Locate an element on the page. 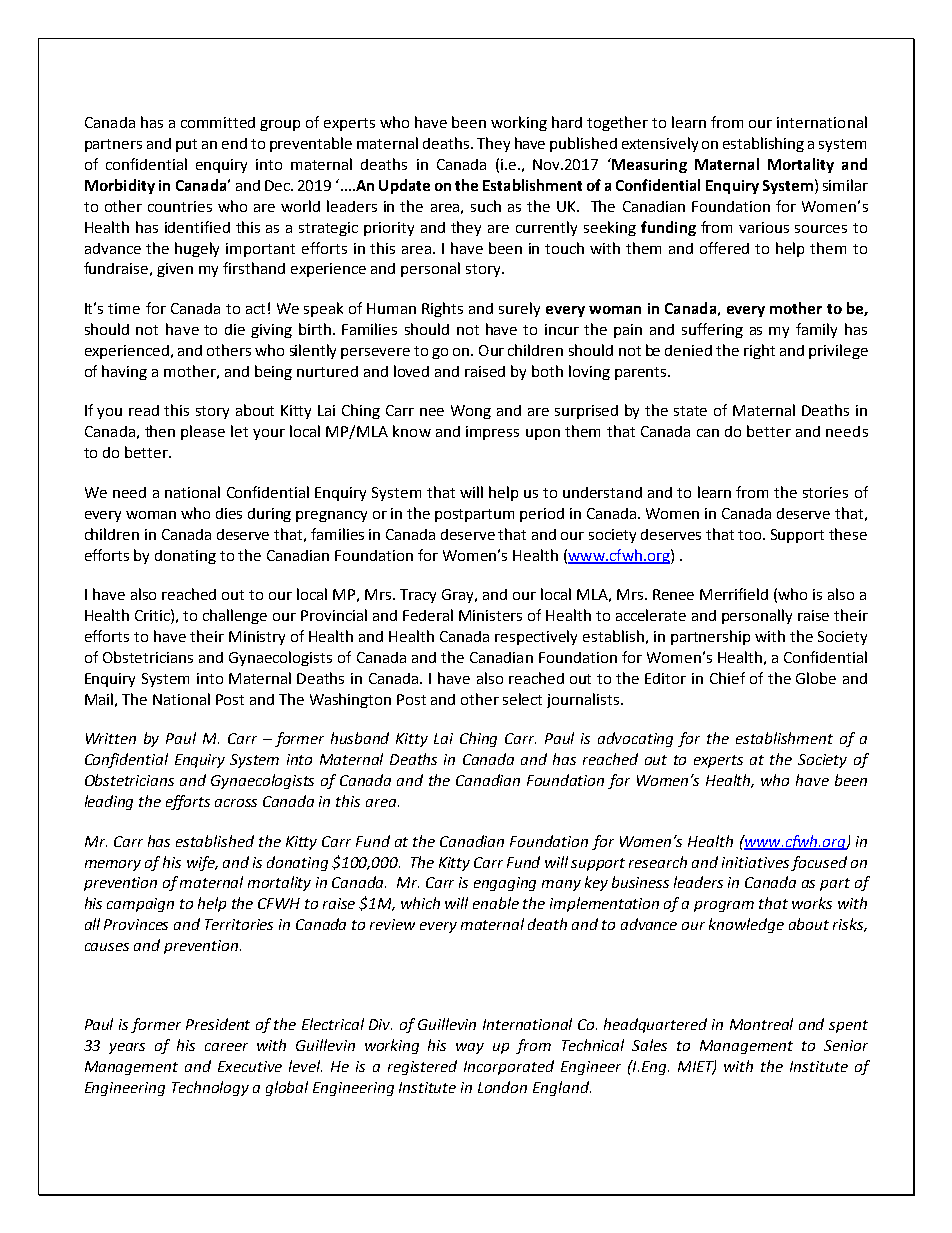  career is located at coordinates (226, 1047).
